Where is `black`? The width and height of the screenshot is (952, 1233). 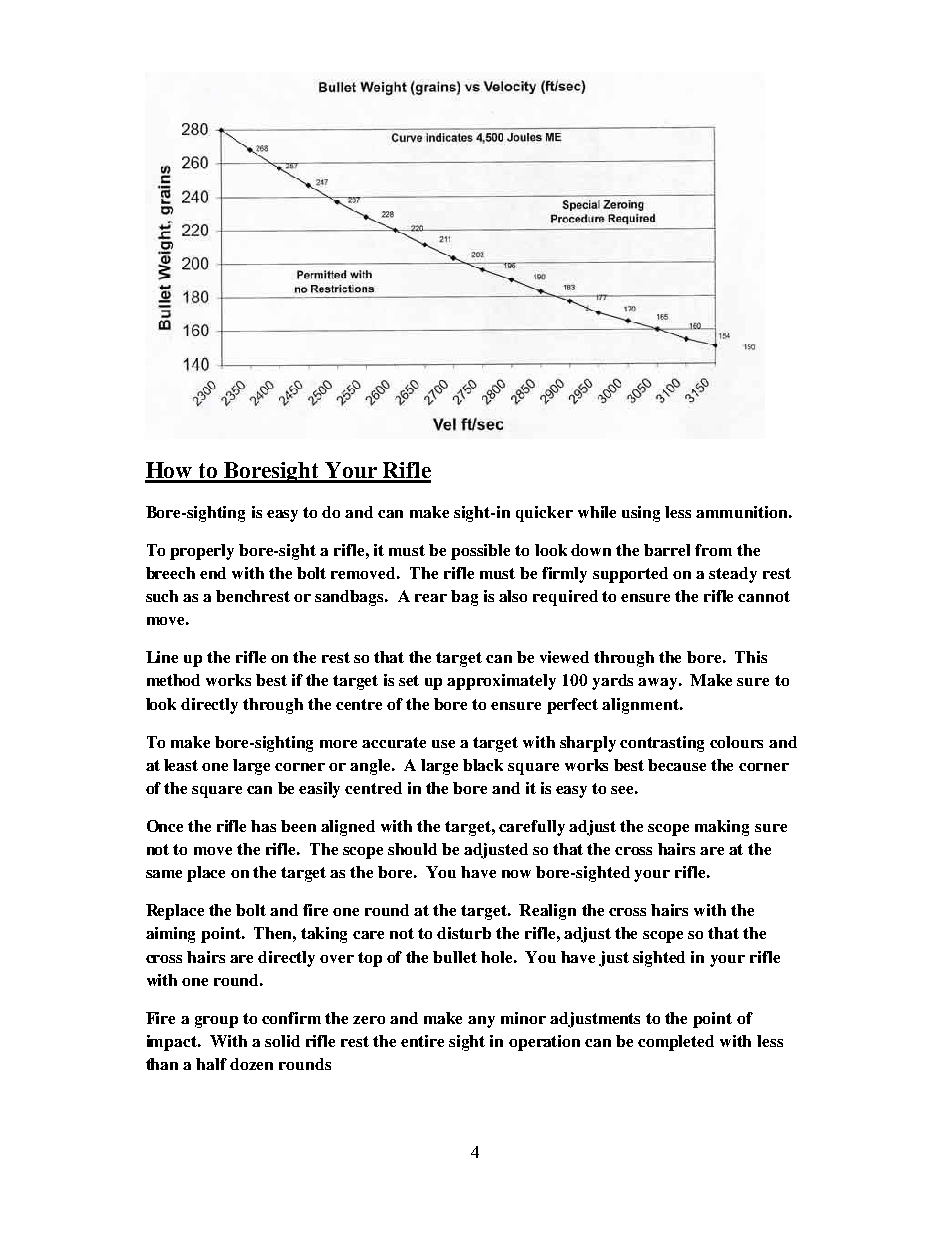
black is located at coordinates (483, 765).
